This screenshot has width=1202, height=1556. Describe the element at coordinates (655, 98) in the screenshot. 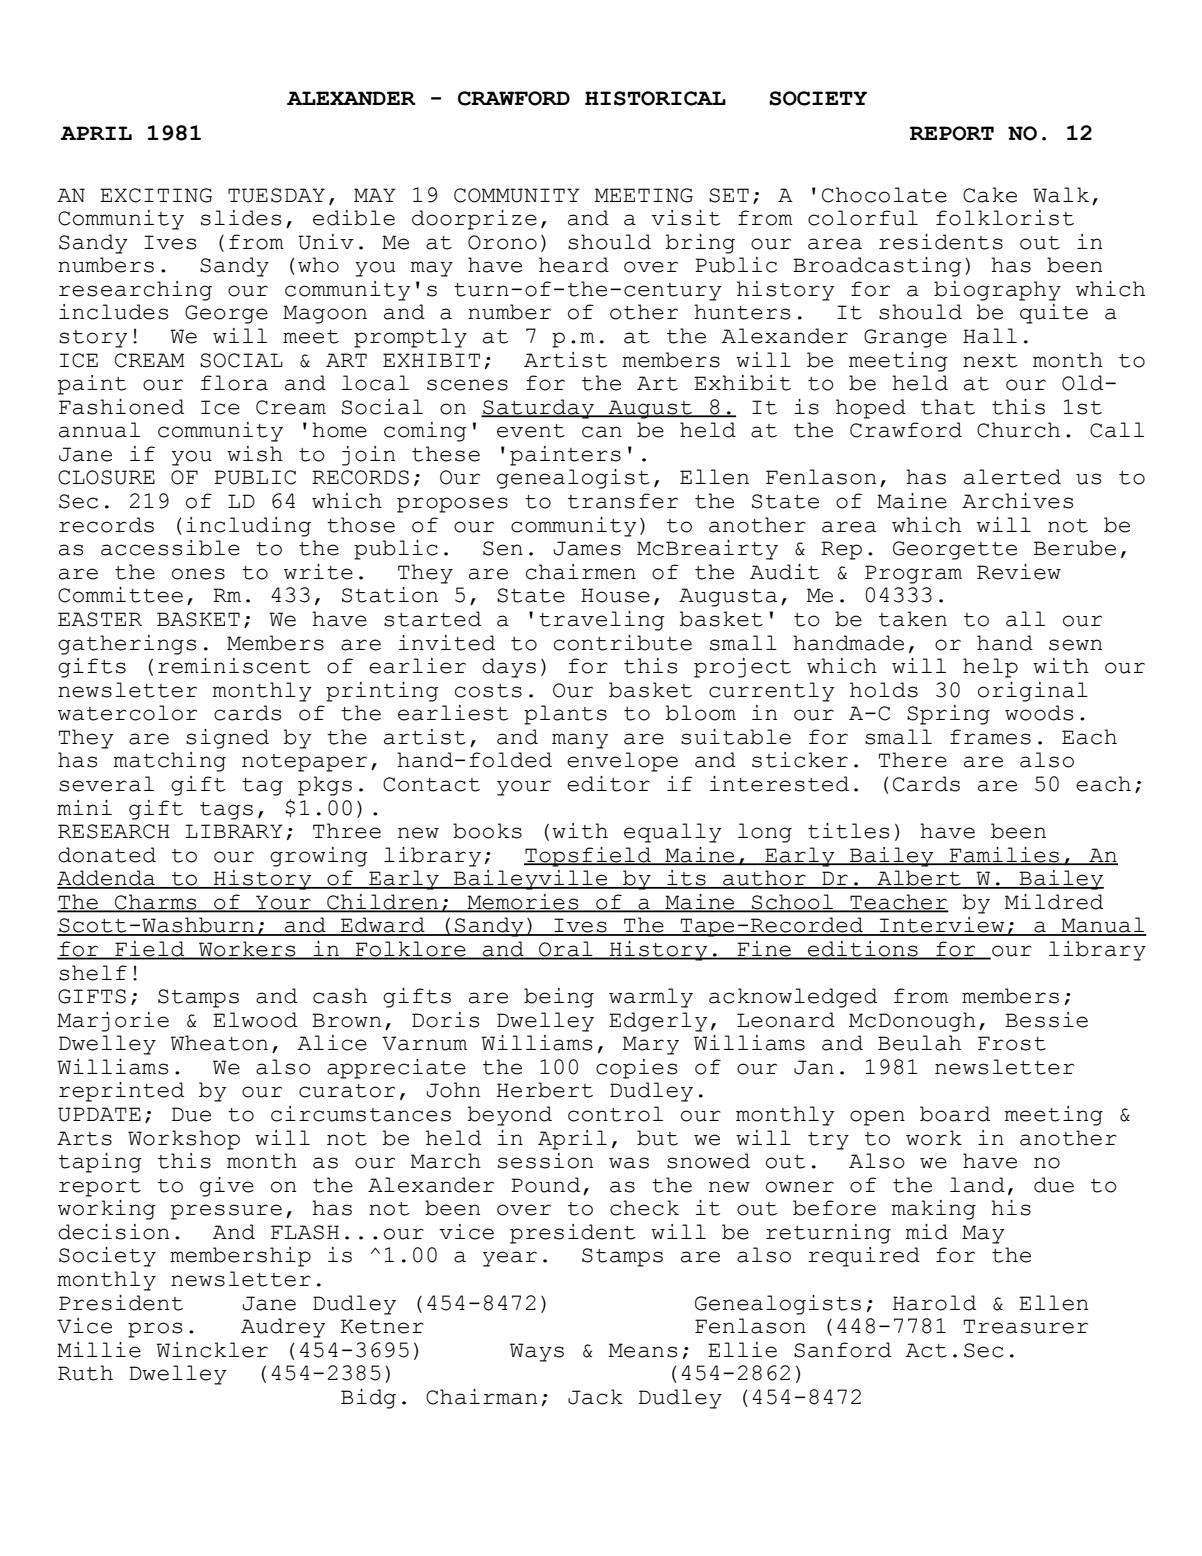

I see `HISTORICAL` at that location.
